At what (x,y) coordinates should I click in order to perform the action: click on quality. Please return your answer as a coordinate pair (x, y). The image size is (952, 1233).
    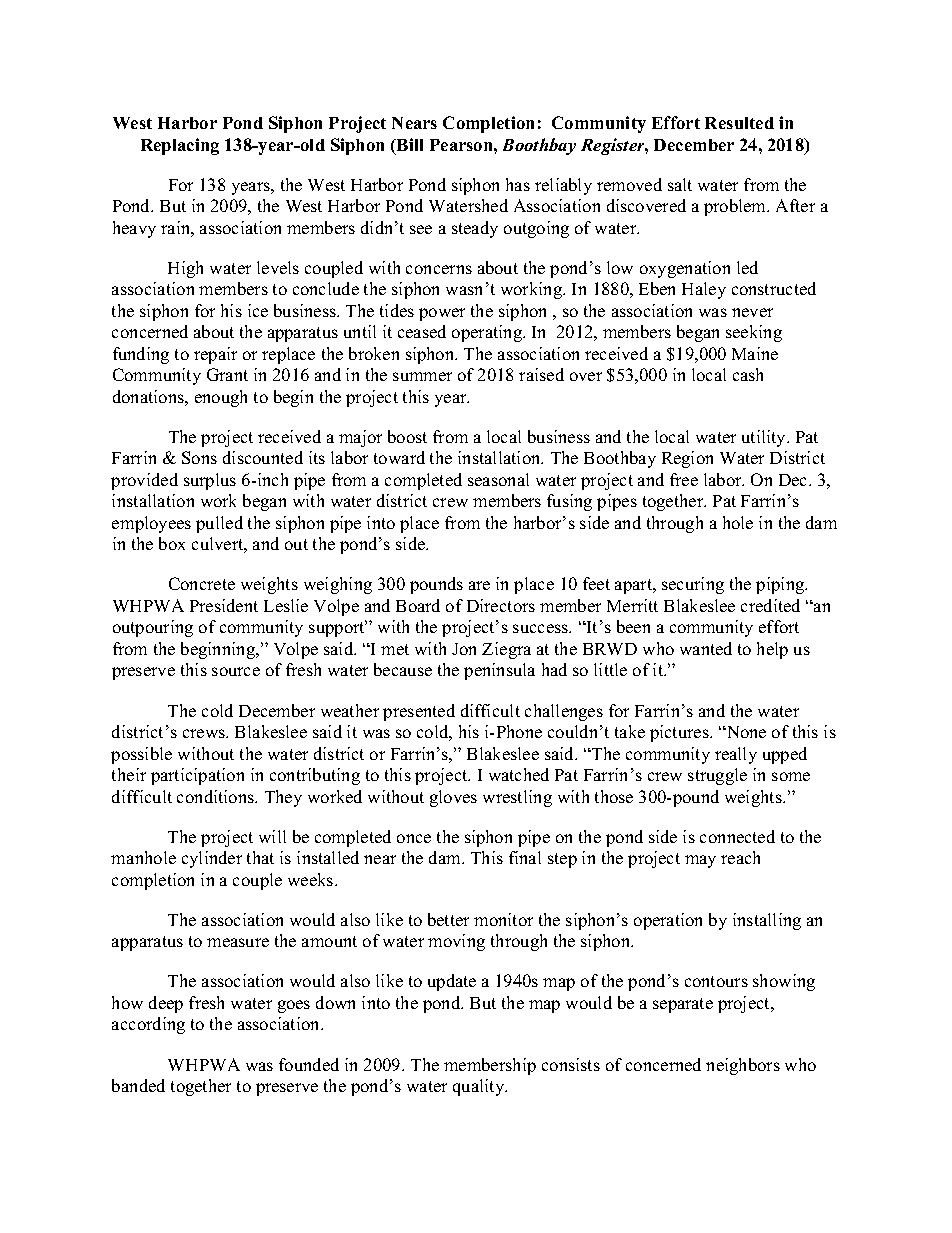
    Looking at the image, I should click on (480, 1087).
